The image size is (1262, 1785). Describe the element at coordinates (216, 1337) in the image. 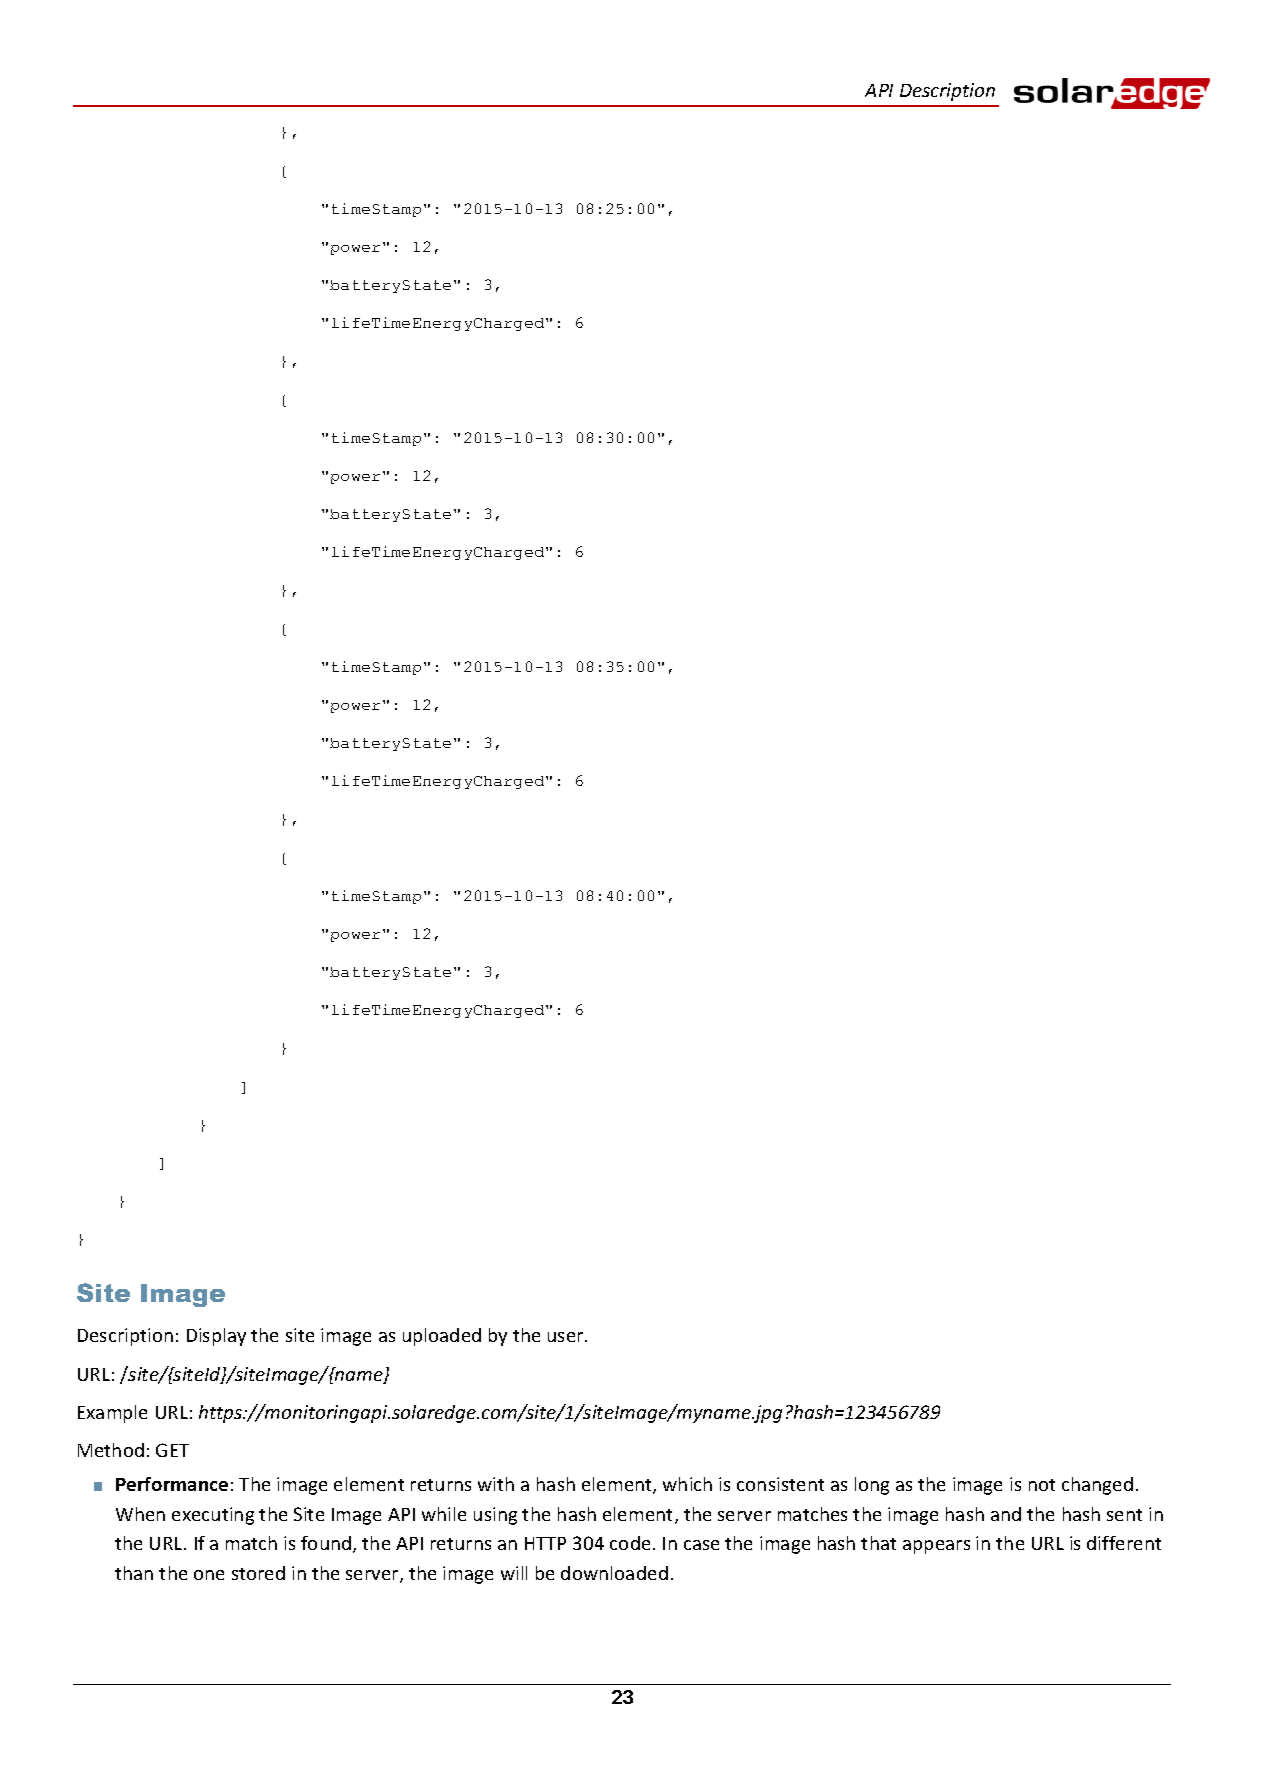

I see `Display` at that location.
